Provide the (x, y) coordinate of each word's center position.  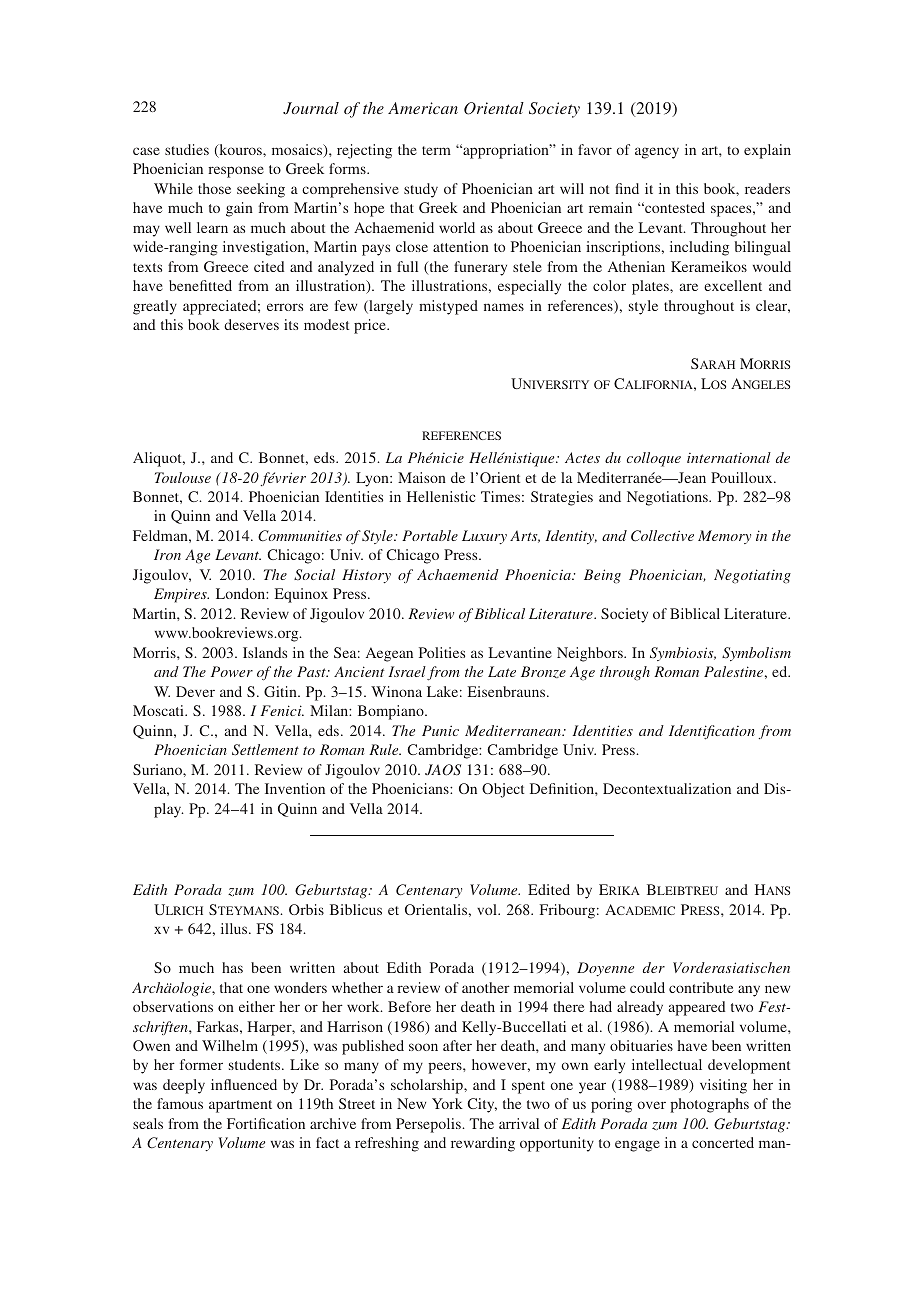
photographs (709, 1105)
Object (503, 790)
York (447, 1103)
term (436, 150)
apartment (240, 1106)
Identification (712, 732)
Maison (422, 477)
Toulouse (183, 477)
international (729, 457)
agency (657, 153)
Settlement (265, 750)
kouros (240, 151)
